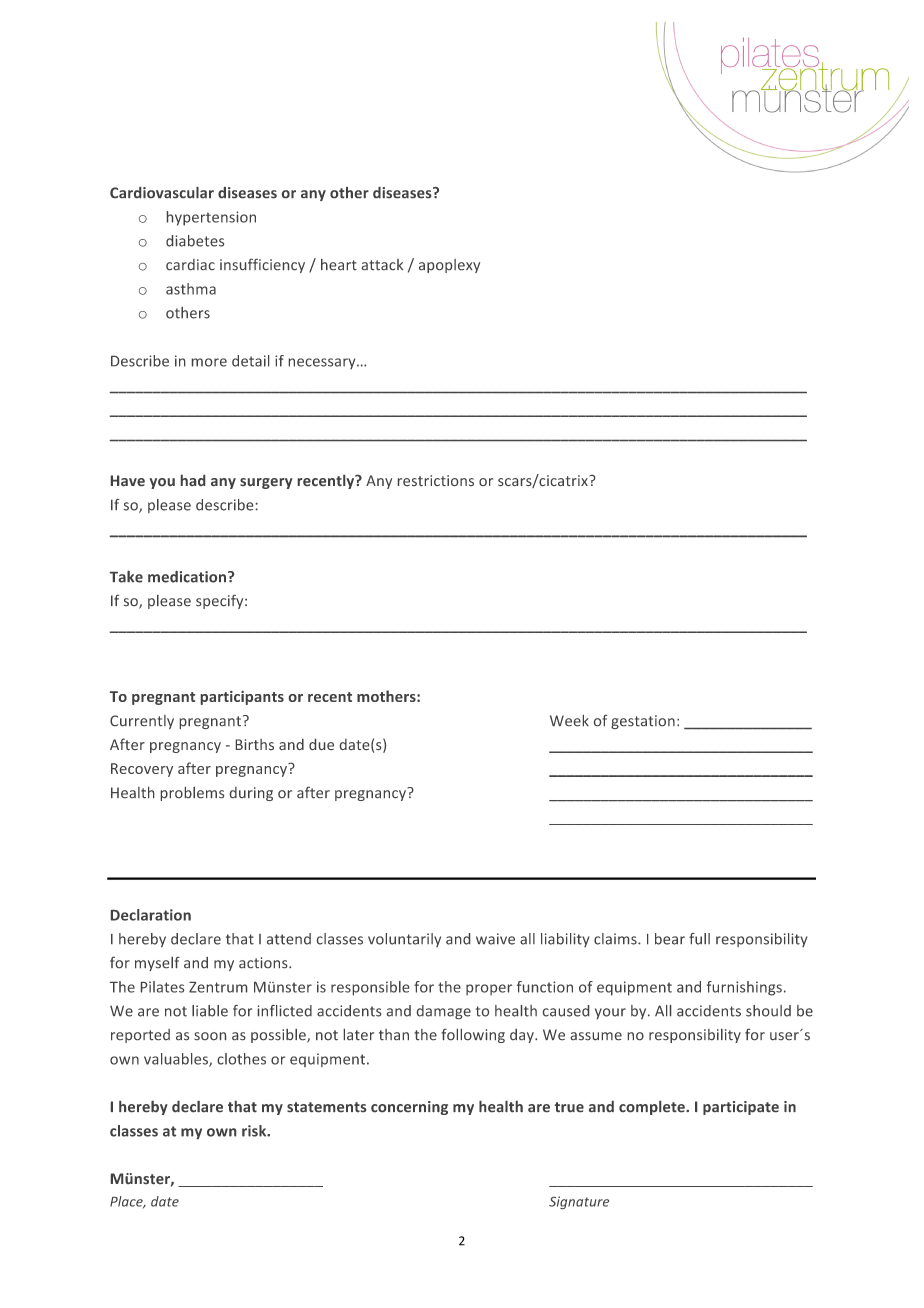 The width and height of the screenshot is (924, 1308). I want to click on Declaration, so click(151, 915).
